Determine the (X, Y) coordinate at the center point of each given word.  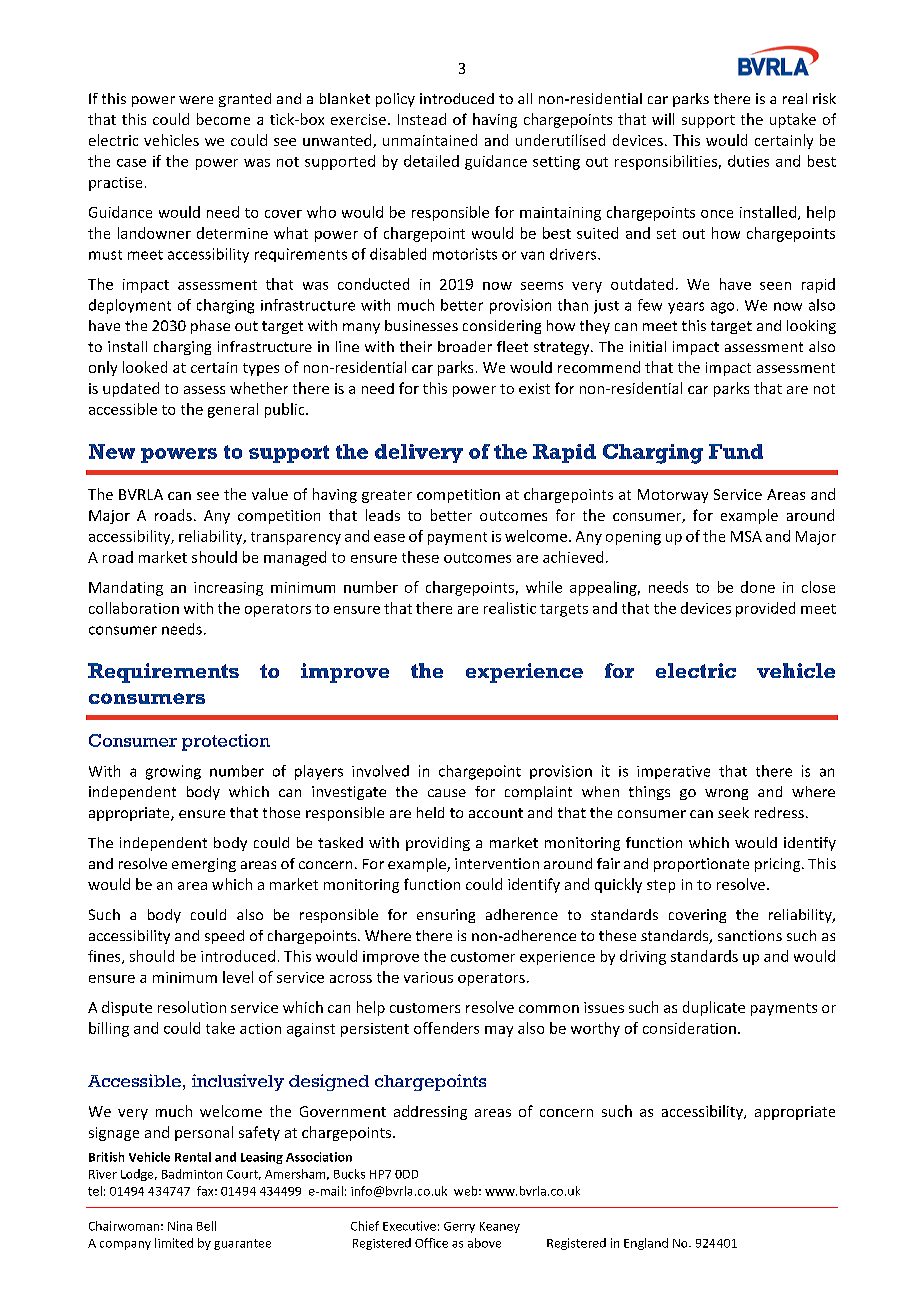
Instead (422, 119)
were (196, 100)
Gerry (459, 1227)
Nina (180, 1226)
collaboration (134, 608)
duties (748, 161)
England (646, 1244)
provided (765, 609)
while (544, 587)
